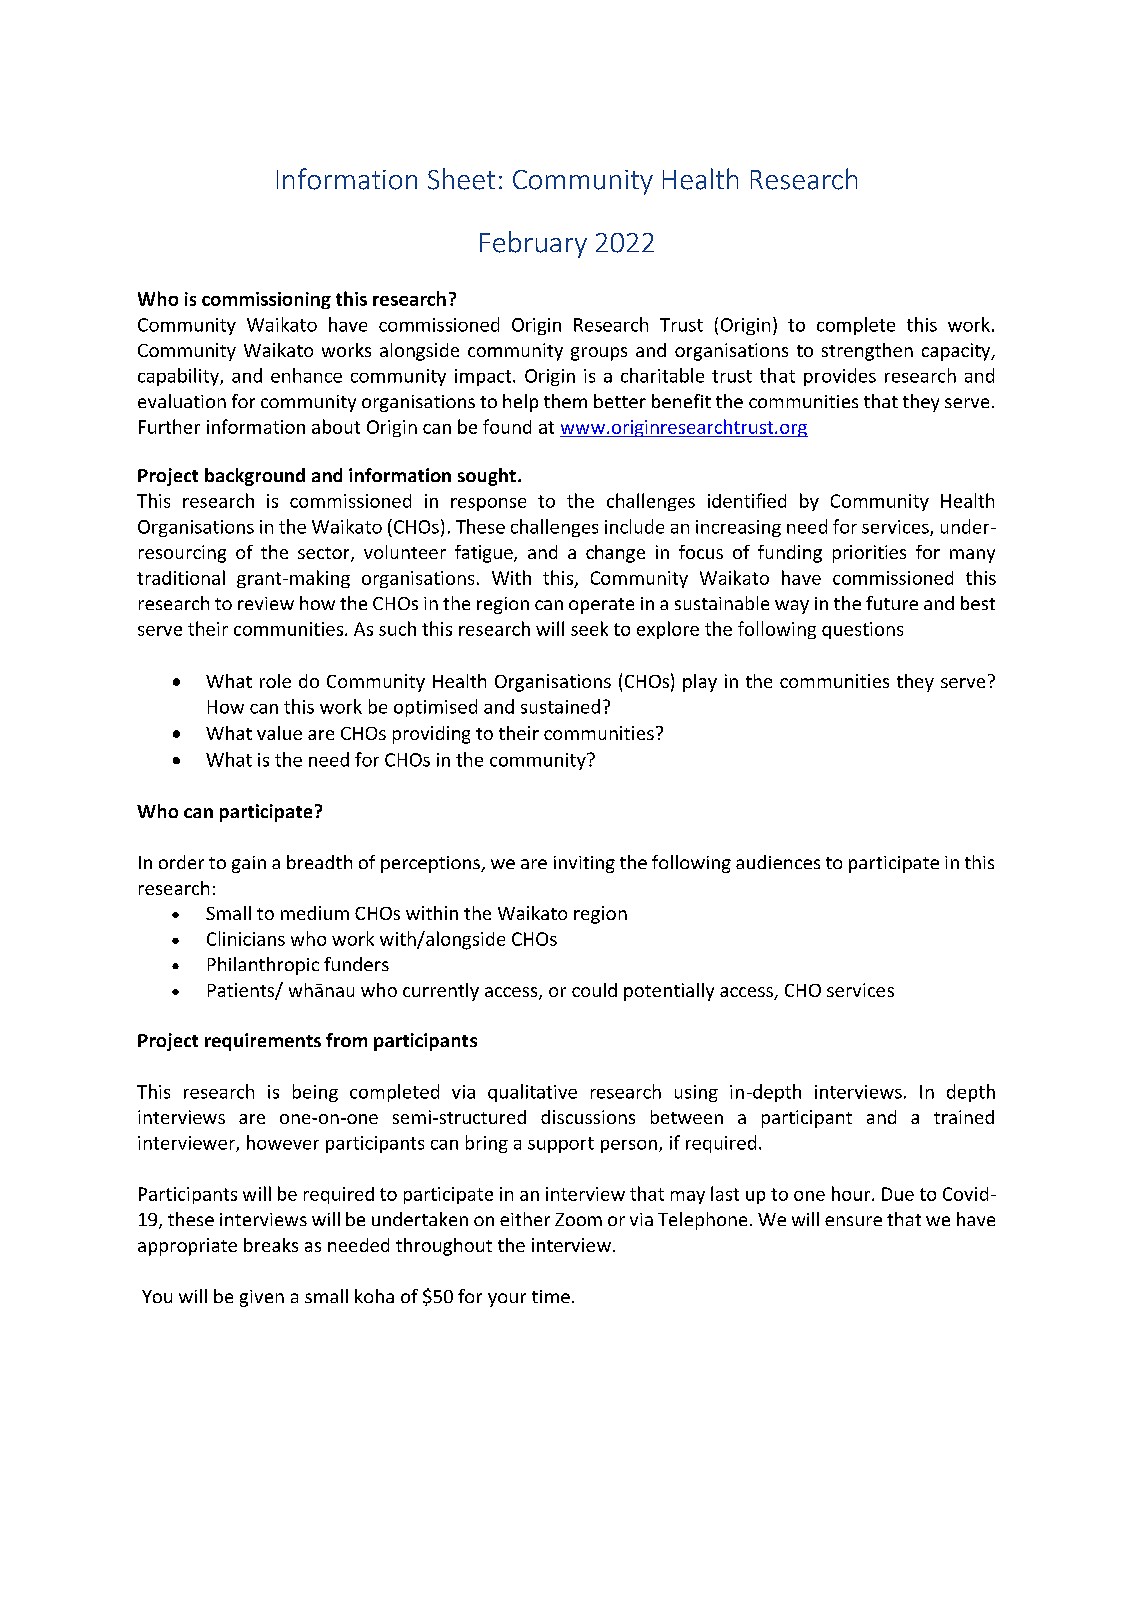  I want to click on strengthen, so click(867, 352).
